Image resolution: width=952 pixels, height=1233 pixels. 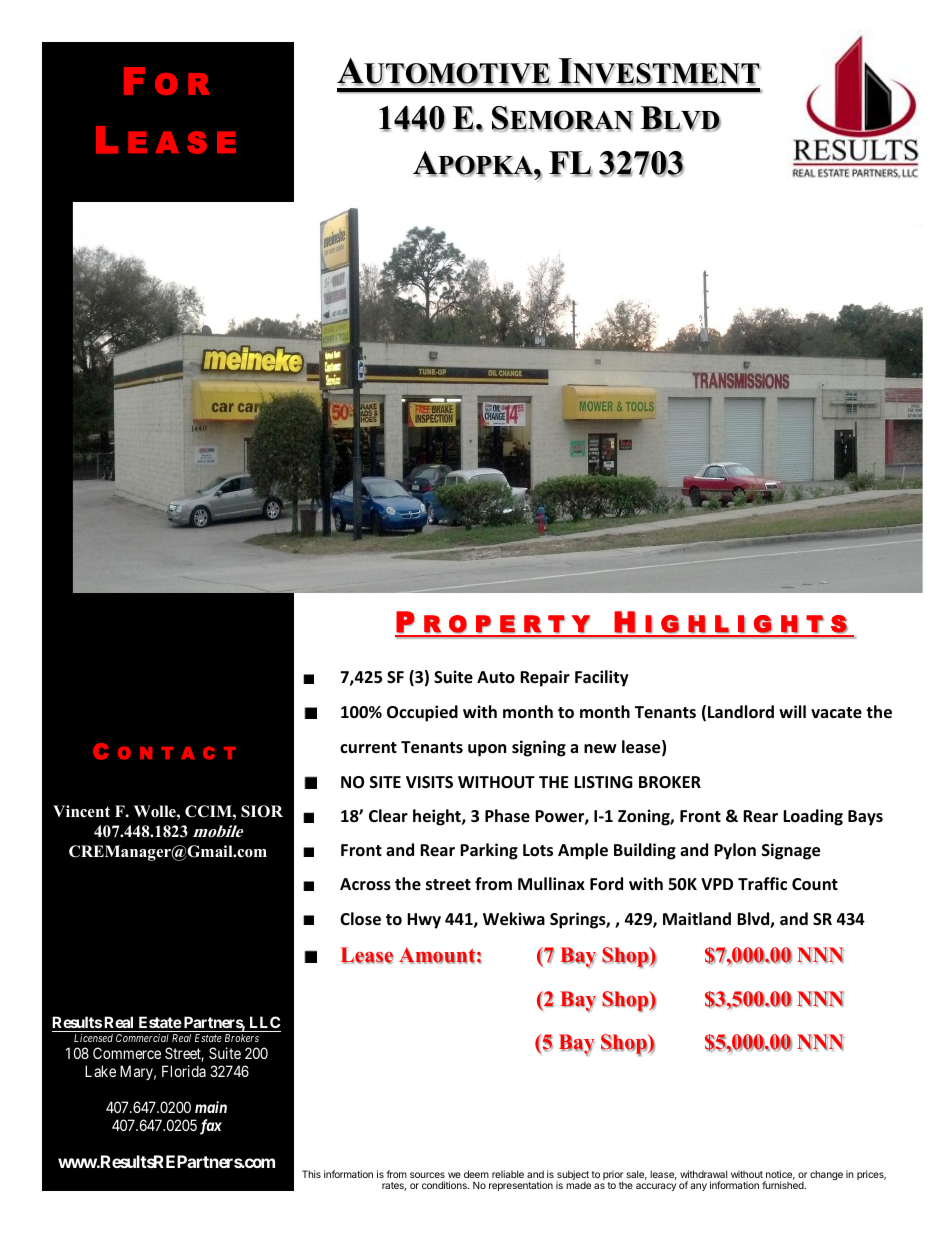 What do you see at coordinates (780, 1175) in the document?
I see `notice` at bounding box center [780, 1175].
